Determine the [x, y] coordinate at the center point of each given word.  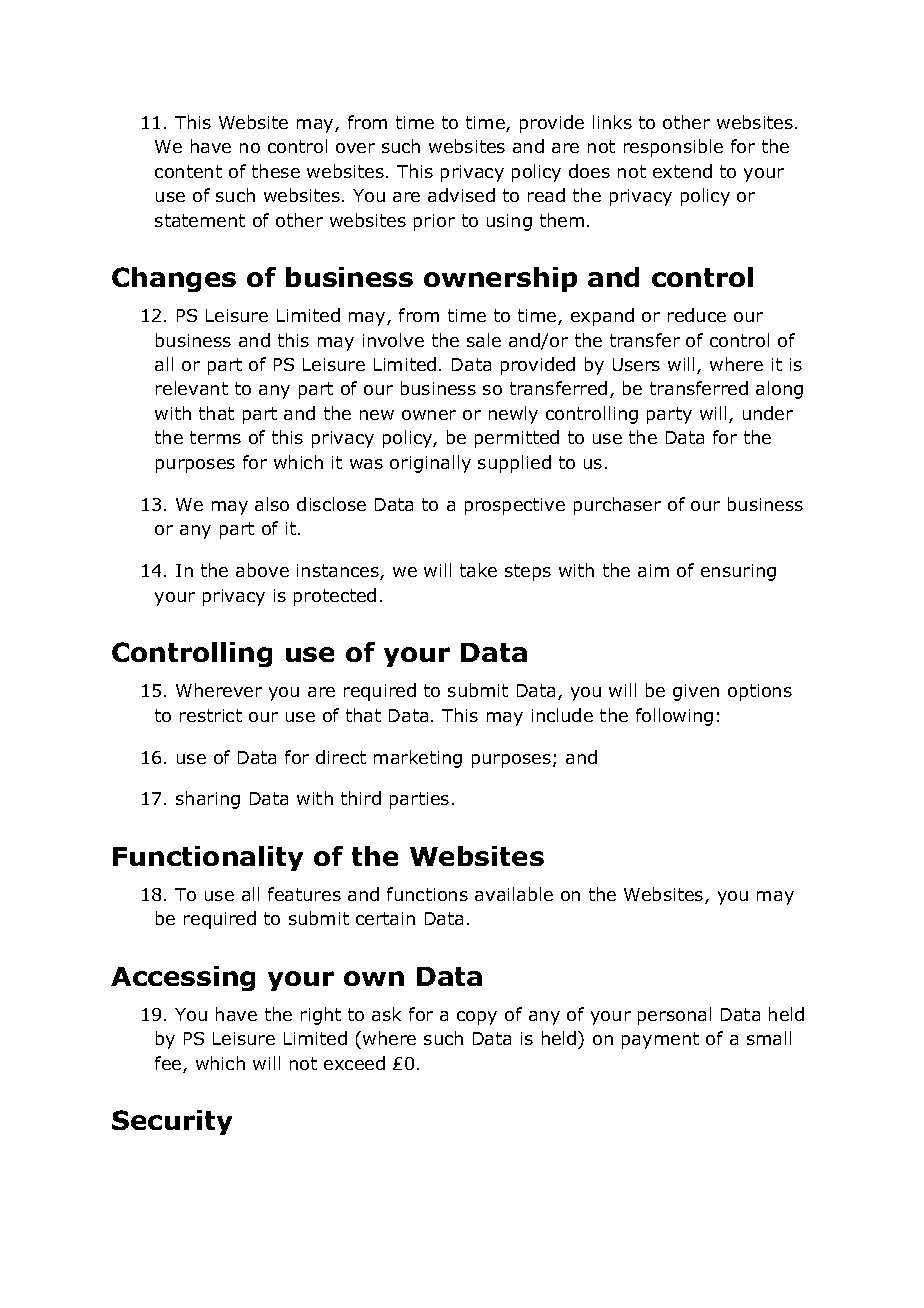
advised [461, 195]
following [674, 717]
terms [215, 437]
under [768, 413]
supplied [514, 464]
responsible [673, 148]
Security [172, 1122]
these [276, 171]
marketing [418, 759]
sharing [208, 800]
